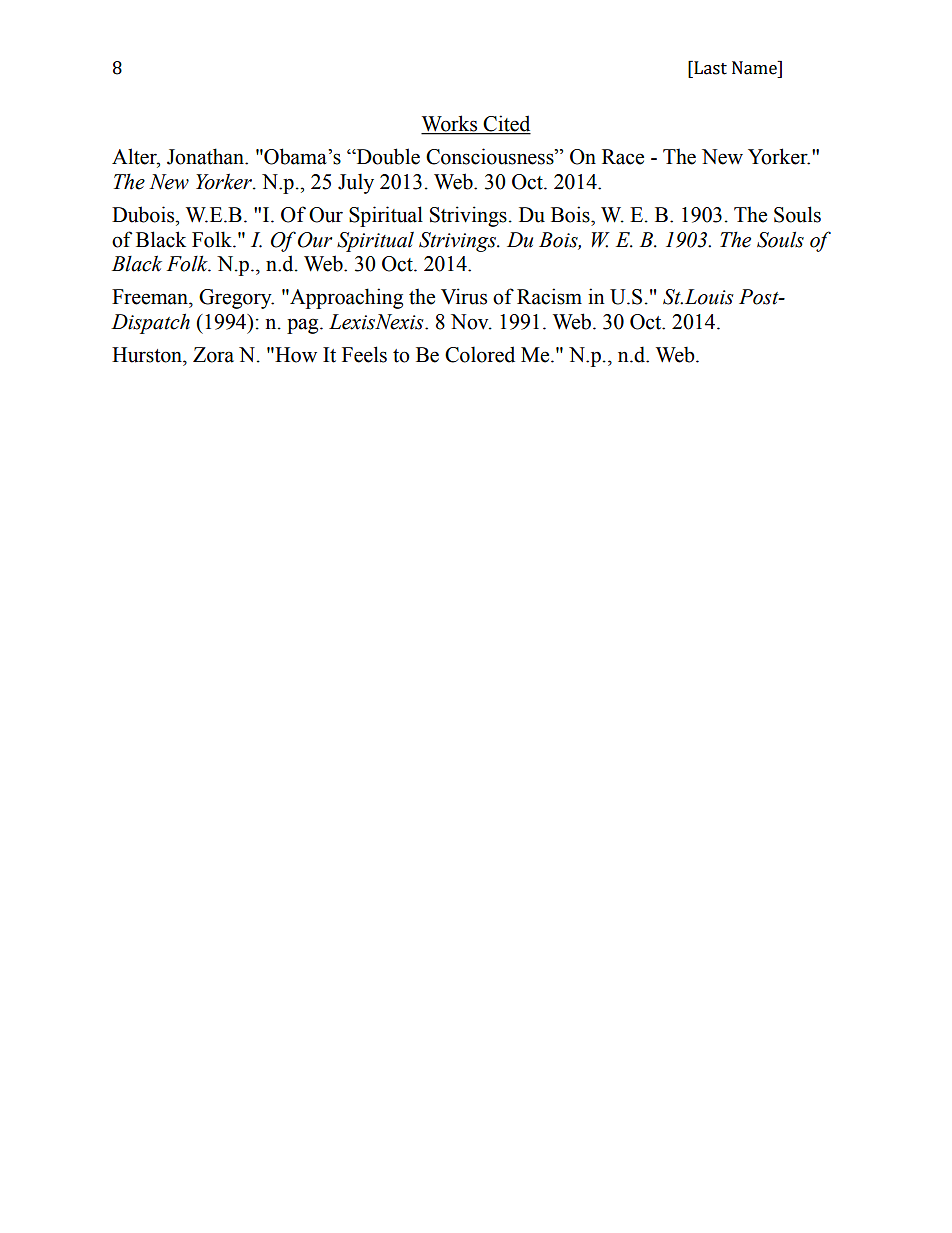 This image has height=1233, width=952. I want to click on Works, so click(450, 124).
